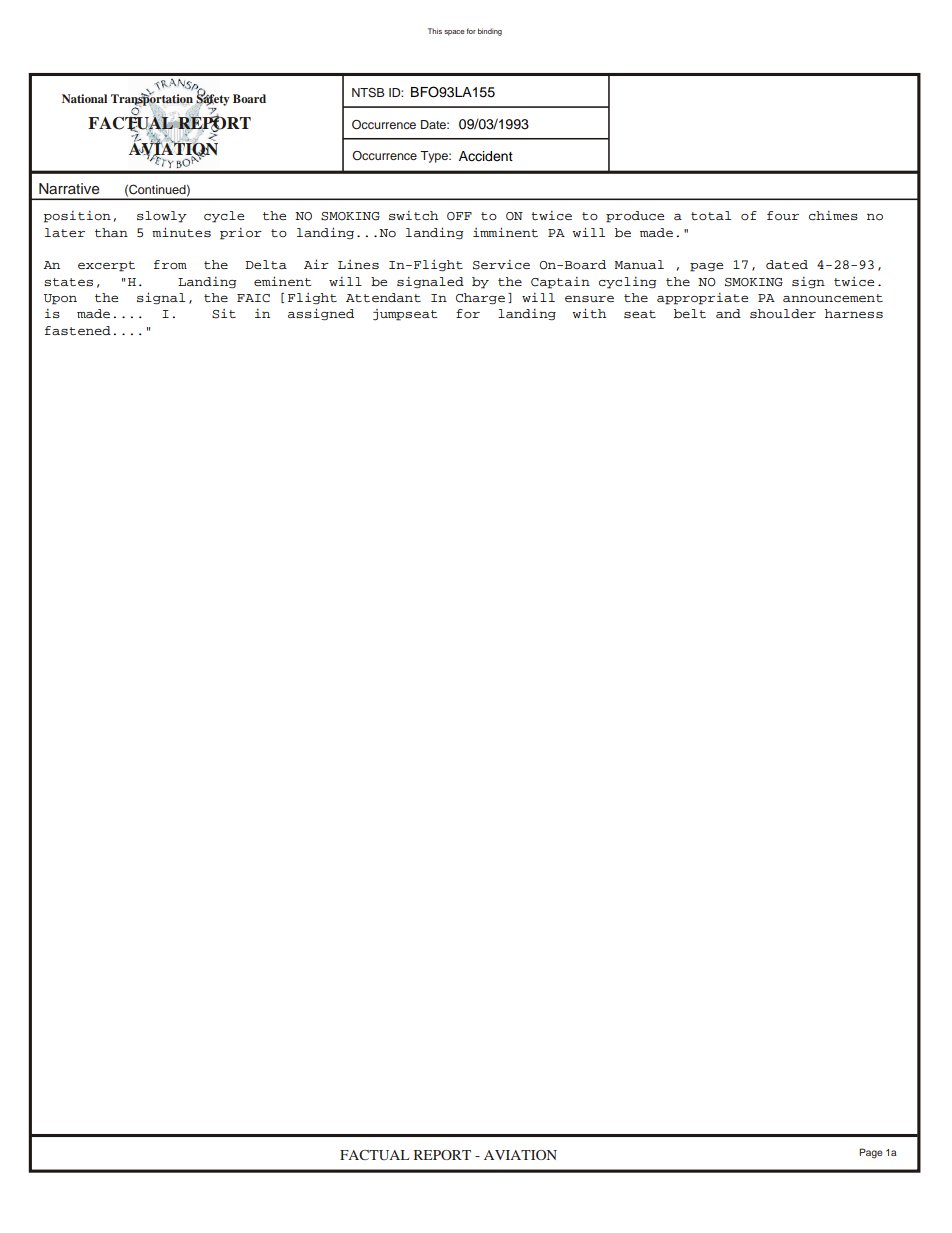  Describe the element at coordinates (368, 93) in the screenshot. I see `NTSB` at that location.
